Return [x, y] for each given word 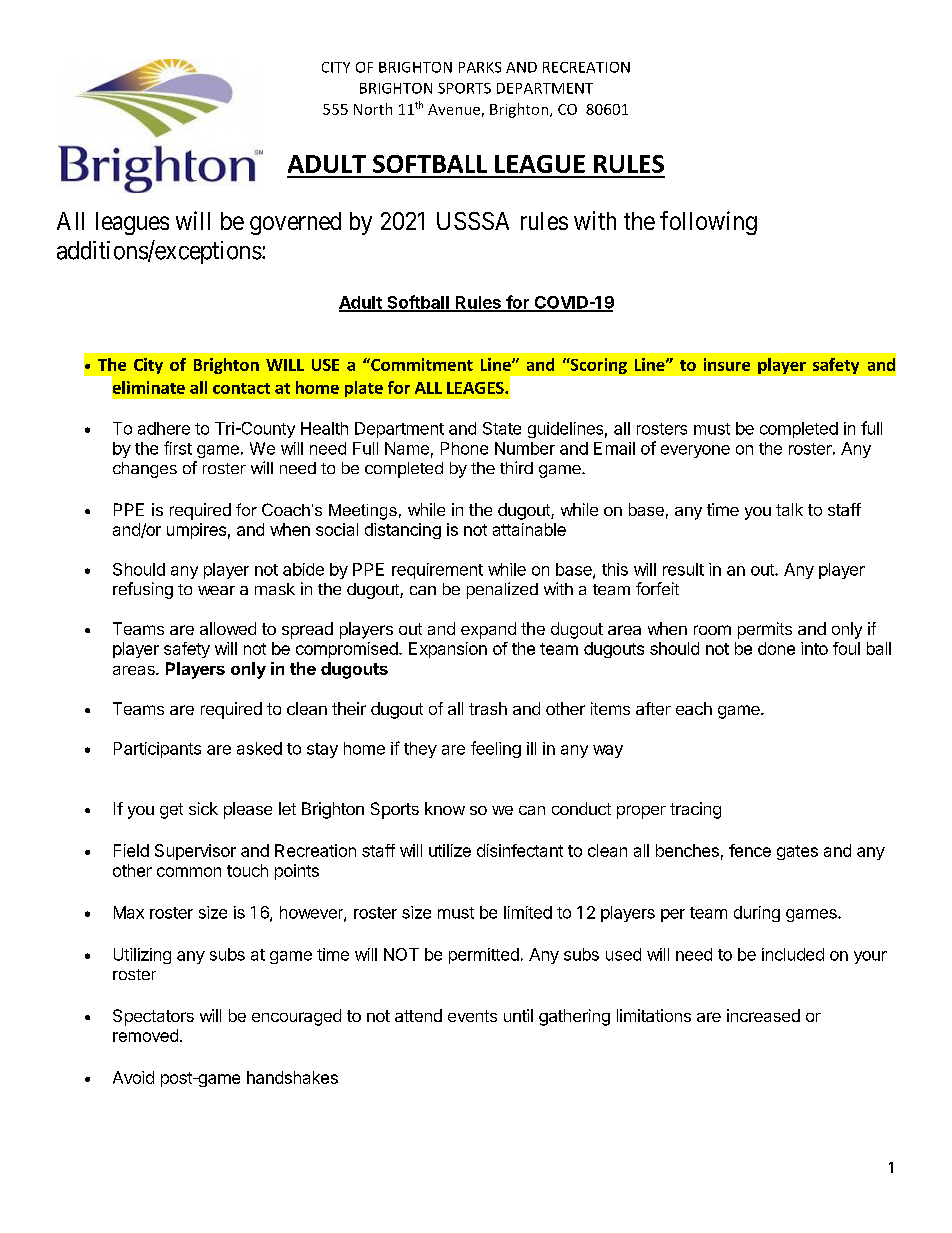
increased [763, 1015]
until [518, 1015]
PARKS [480, 67]
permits [765, 630]
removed [145, 1035]
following [708, 223]
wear [216, 590]
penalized [502, 590]
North [373, 109]
